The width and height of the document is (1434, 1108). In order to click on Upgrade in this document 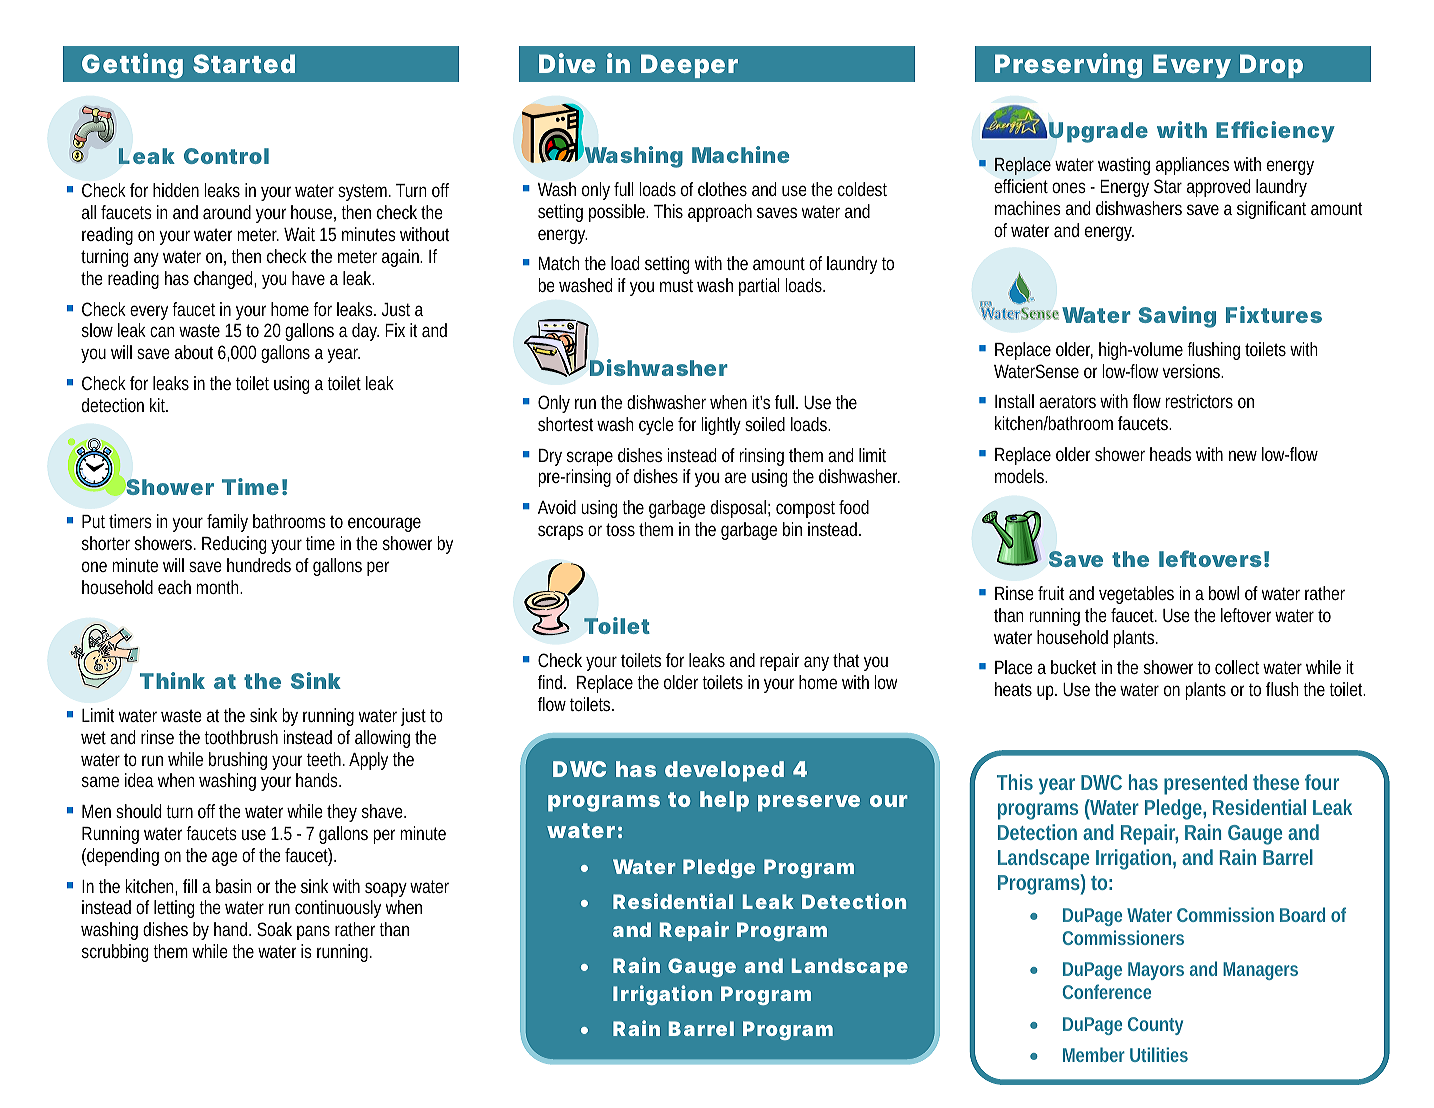, I will do `click(1098, 132)`.
